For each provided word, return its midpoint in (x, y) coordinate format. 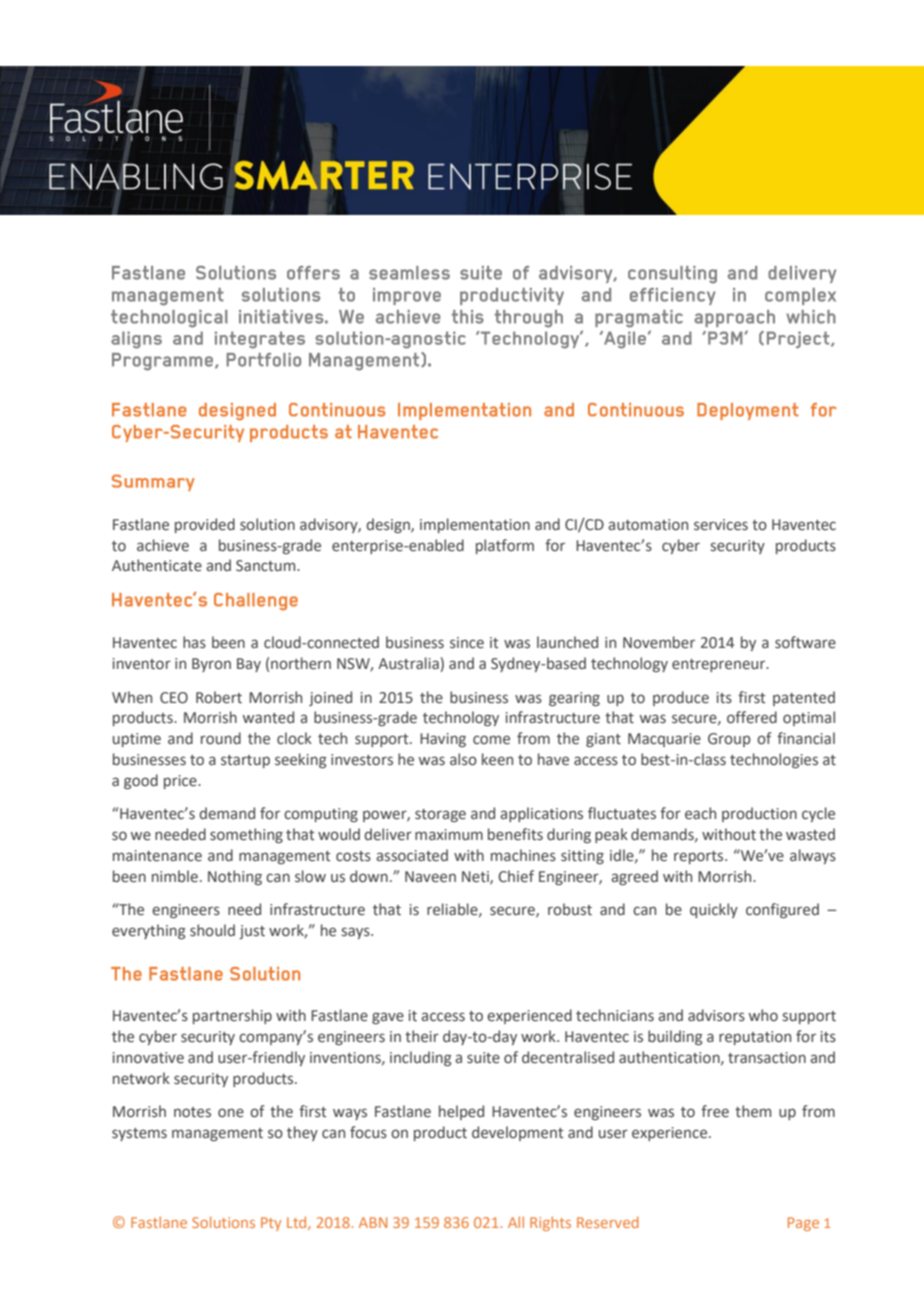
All (516, 1222)
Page (803, 1224)
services (721, 525)
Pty (271, 1224)
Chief (516, 876)
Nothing (235, 877)
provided (205, 525)
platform (505, 546)
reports (700, 857)
